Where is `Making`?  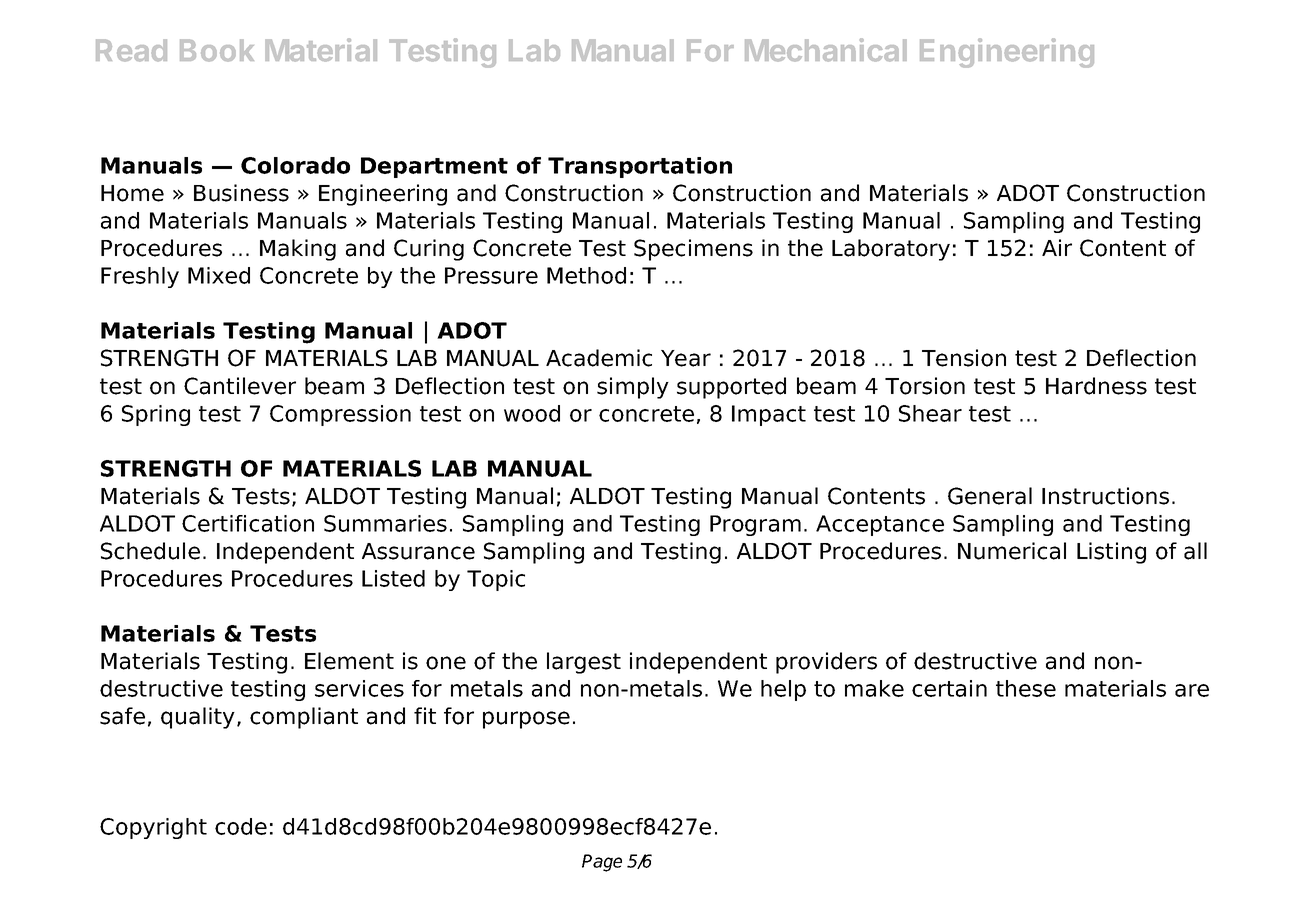 Making is located at coordinates (298, 250).
